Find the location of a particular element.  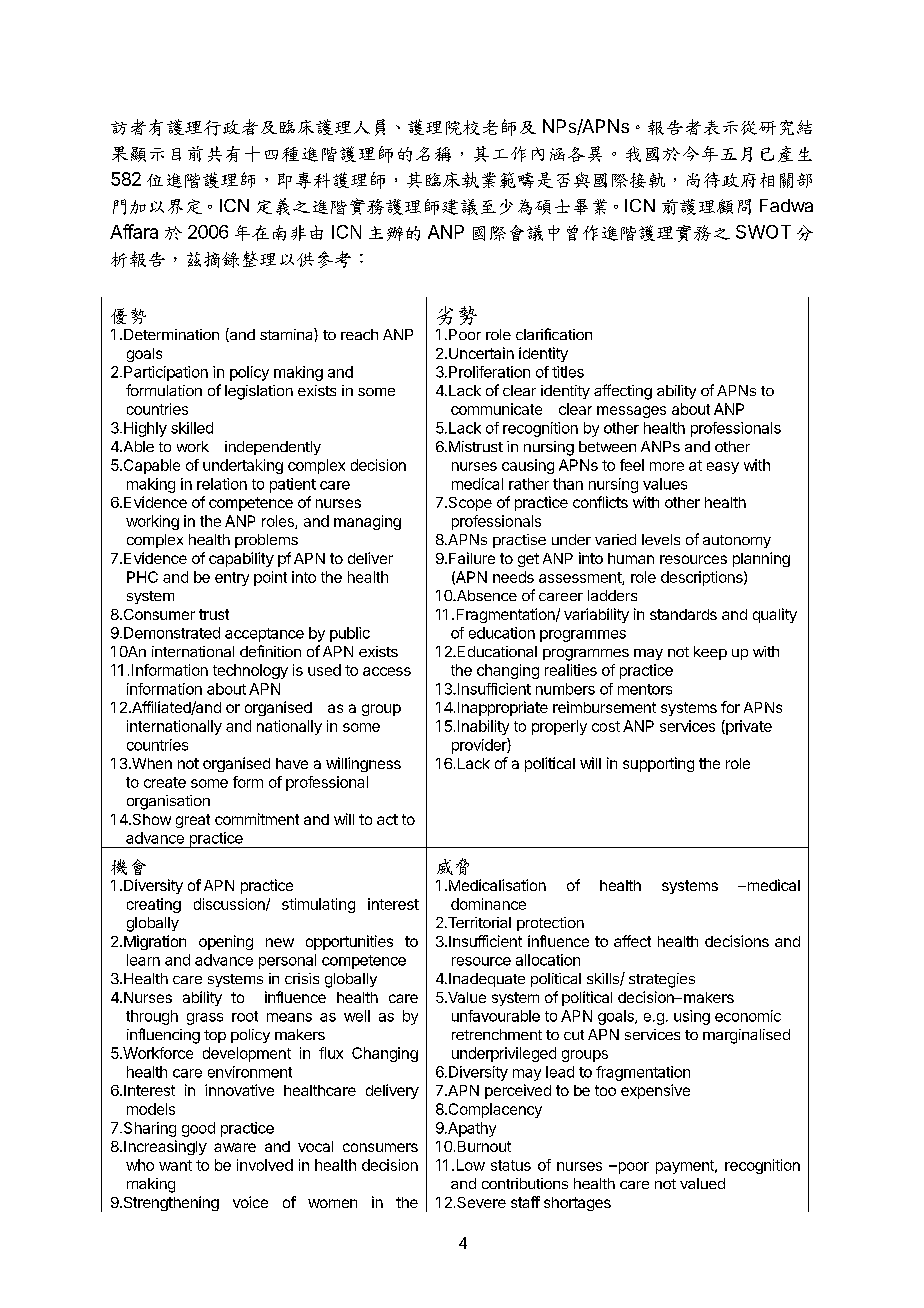

opening is located at coordinates (226, 942).
